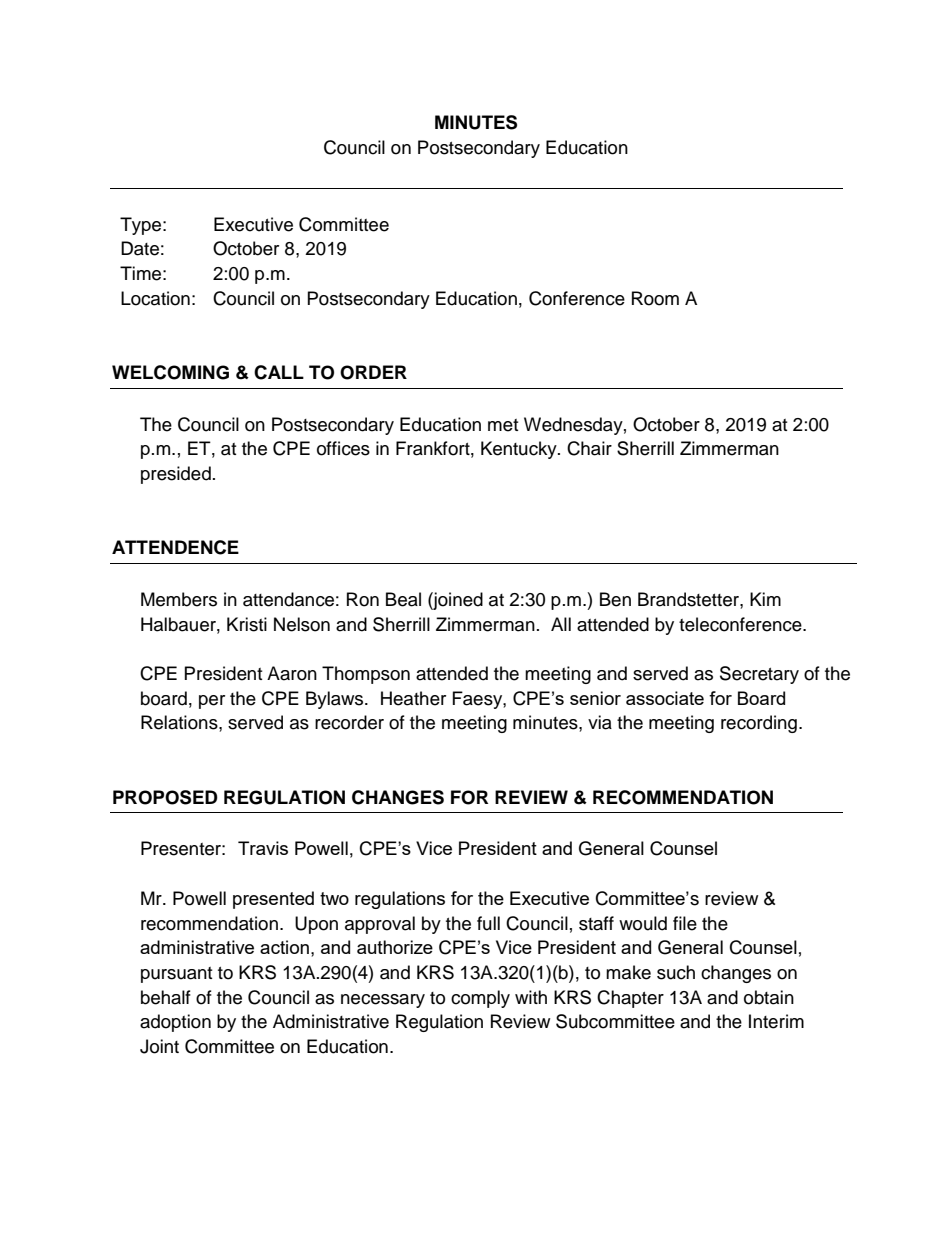  What do you see at coordinates (413, 698) in the page?
I see `Heather` at bounding box center [413, 698].
